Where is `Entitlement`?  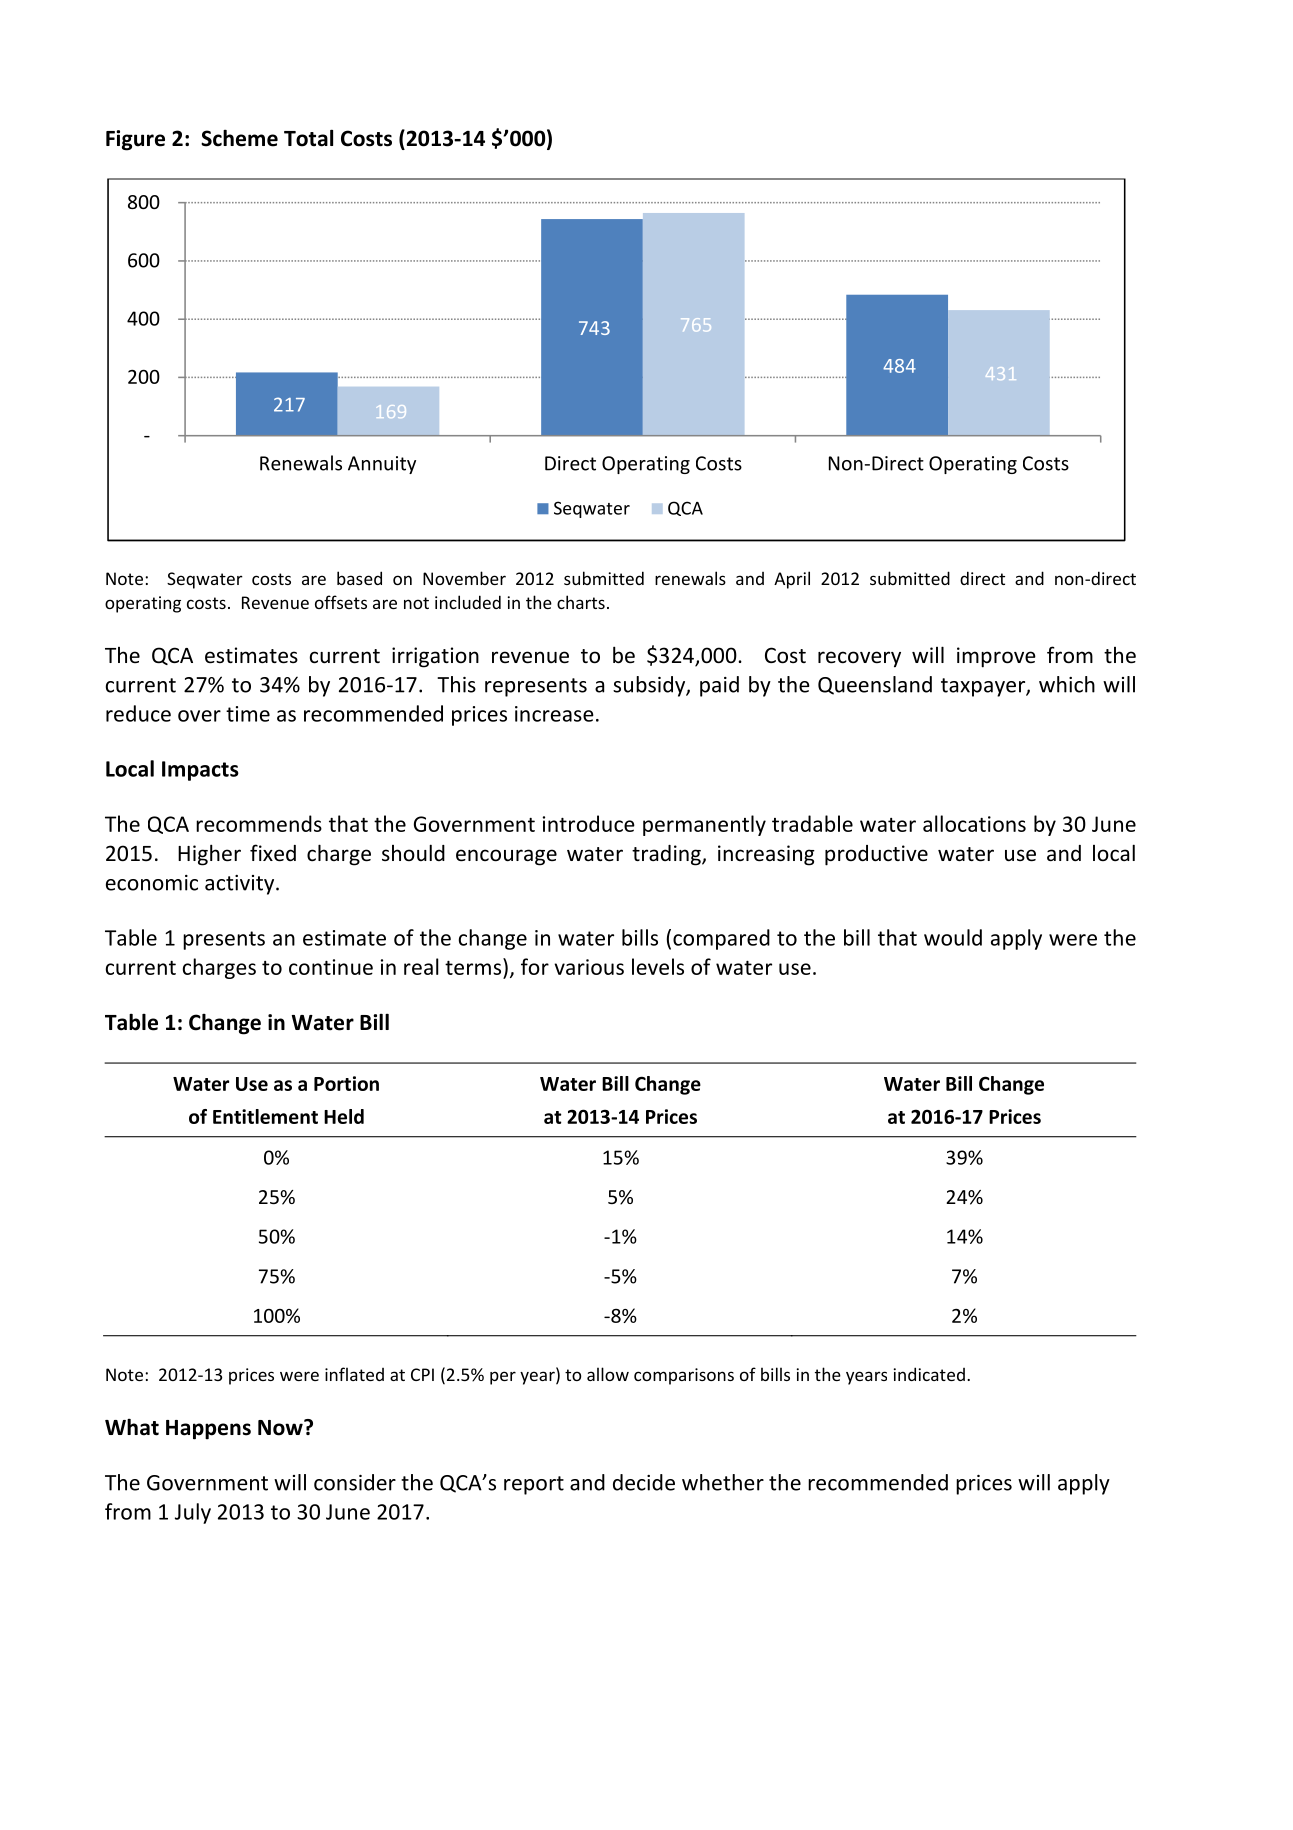 Entitlement is located at coordinates (265, 1116).
